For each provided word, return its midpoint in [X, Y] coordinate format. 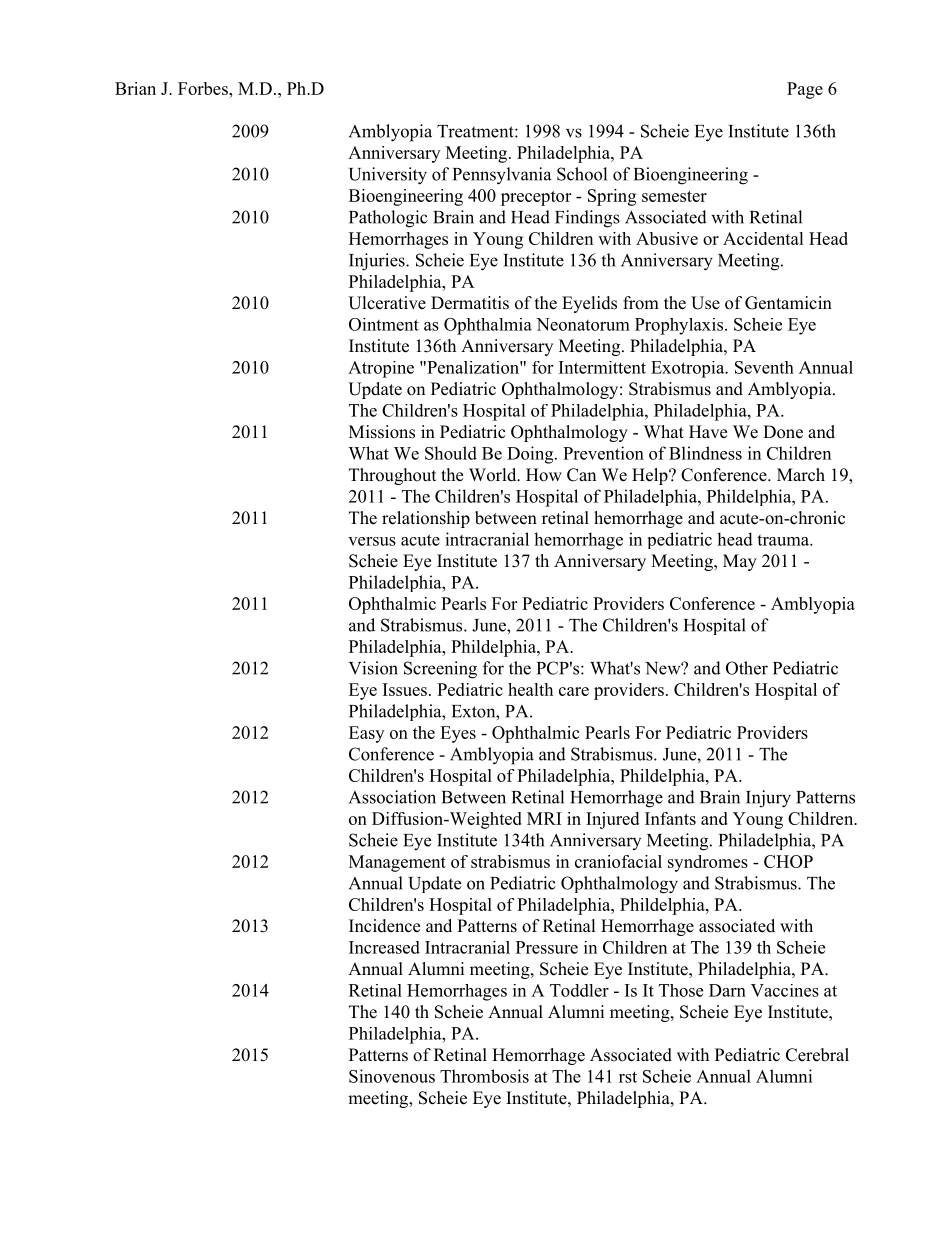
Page [805, 90]
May [740, 562]
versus [372, 541]
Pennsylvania [502, 176]
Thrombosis [484, 1076]
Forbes [204, 88]
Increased [384, 947]
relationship [426, 519]
